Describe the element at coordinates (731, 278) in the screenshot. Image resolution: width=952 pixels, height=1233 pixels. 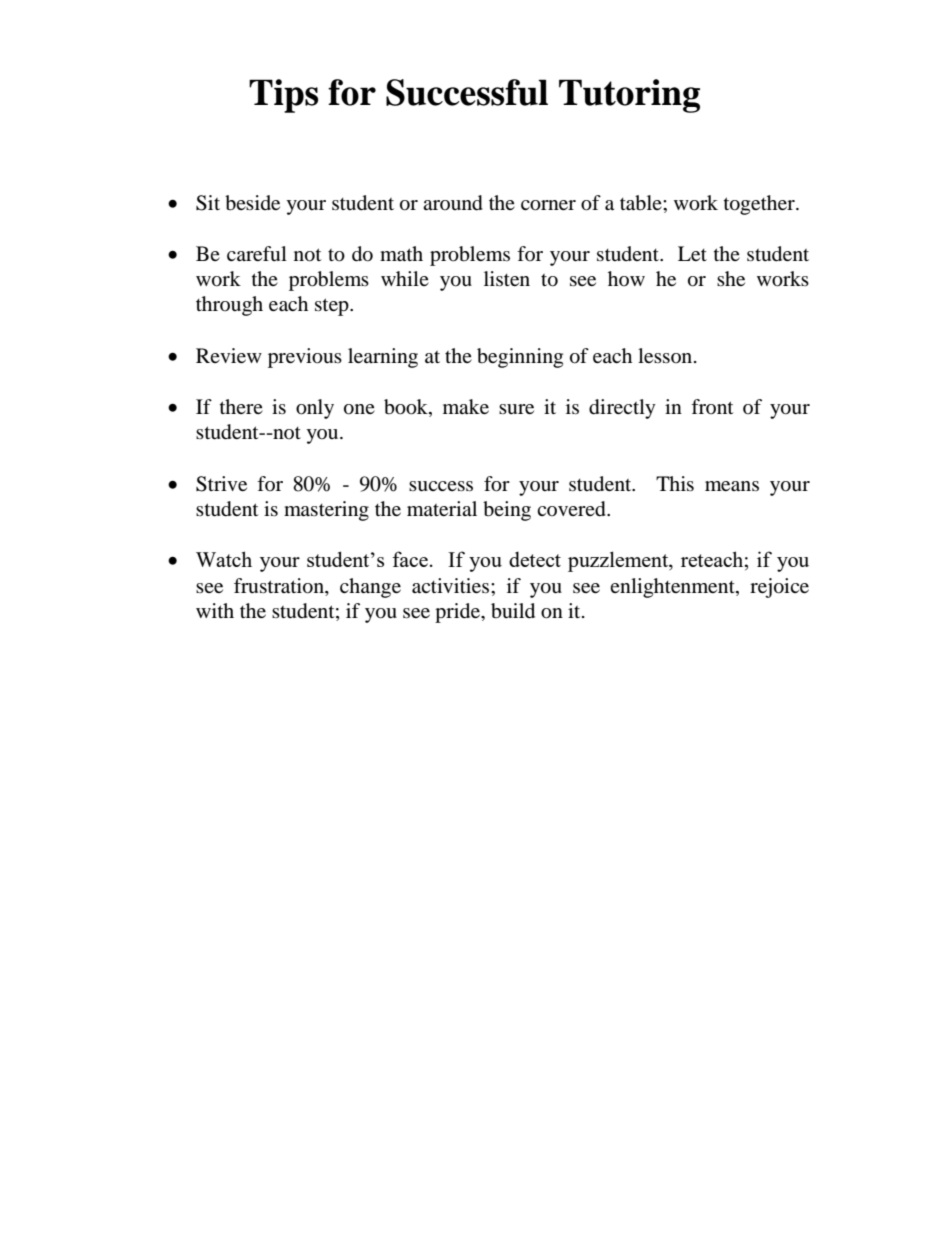
I see `she` at that location.
